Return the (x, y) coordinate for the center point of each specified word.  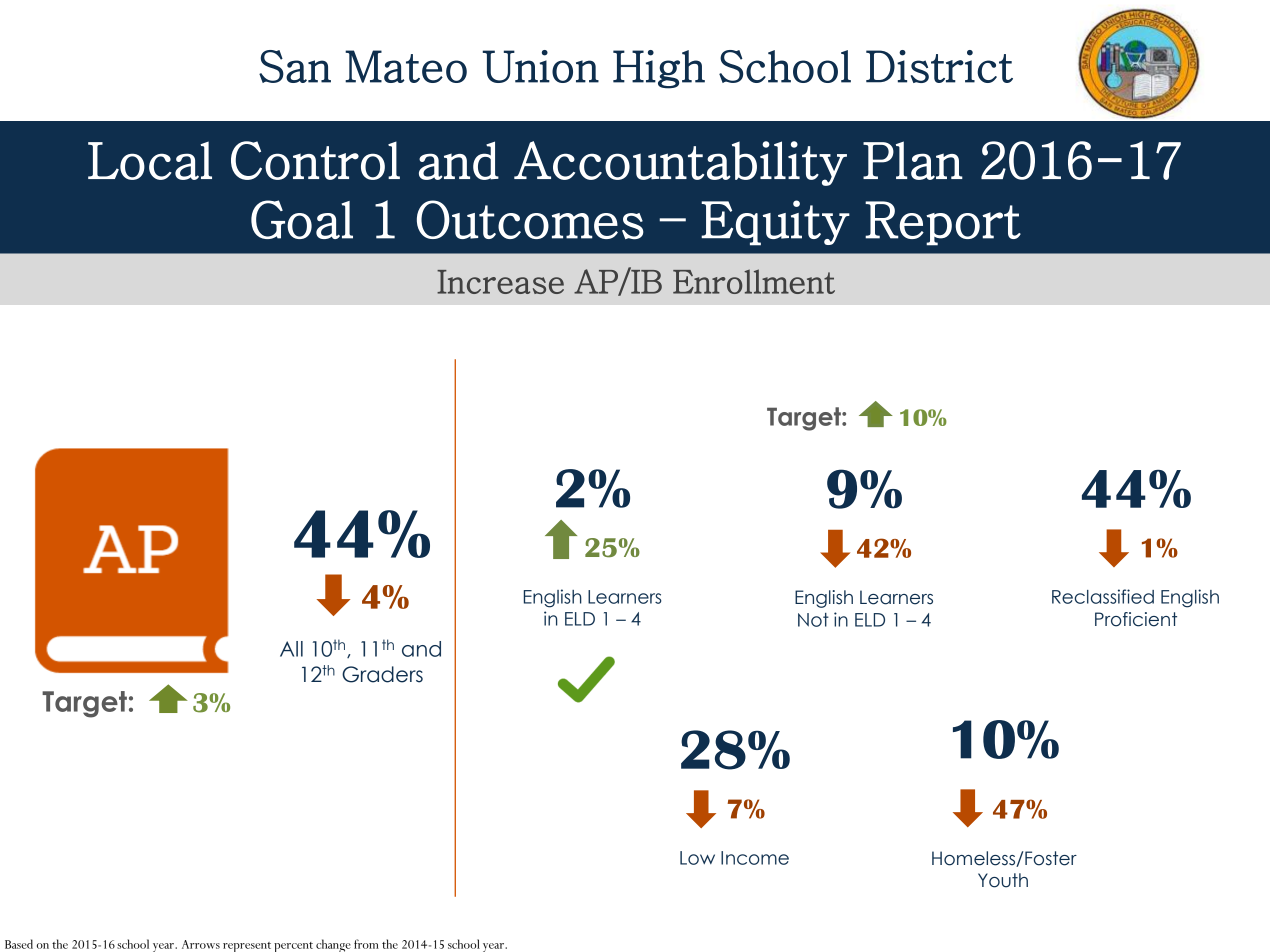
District (939, 66)
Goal (302, 219)
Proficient (1136, 619)
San (295, 66)
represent (247, 947)
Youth (1003, 880)
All (291, 649)
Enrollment (754, 281)
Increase (500, 282)
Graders (382, 674)
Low (697, 858)
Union (541, 66)
